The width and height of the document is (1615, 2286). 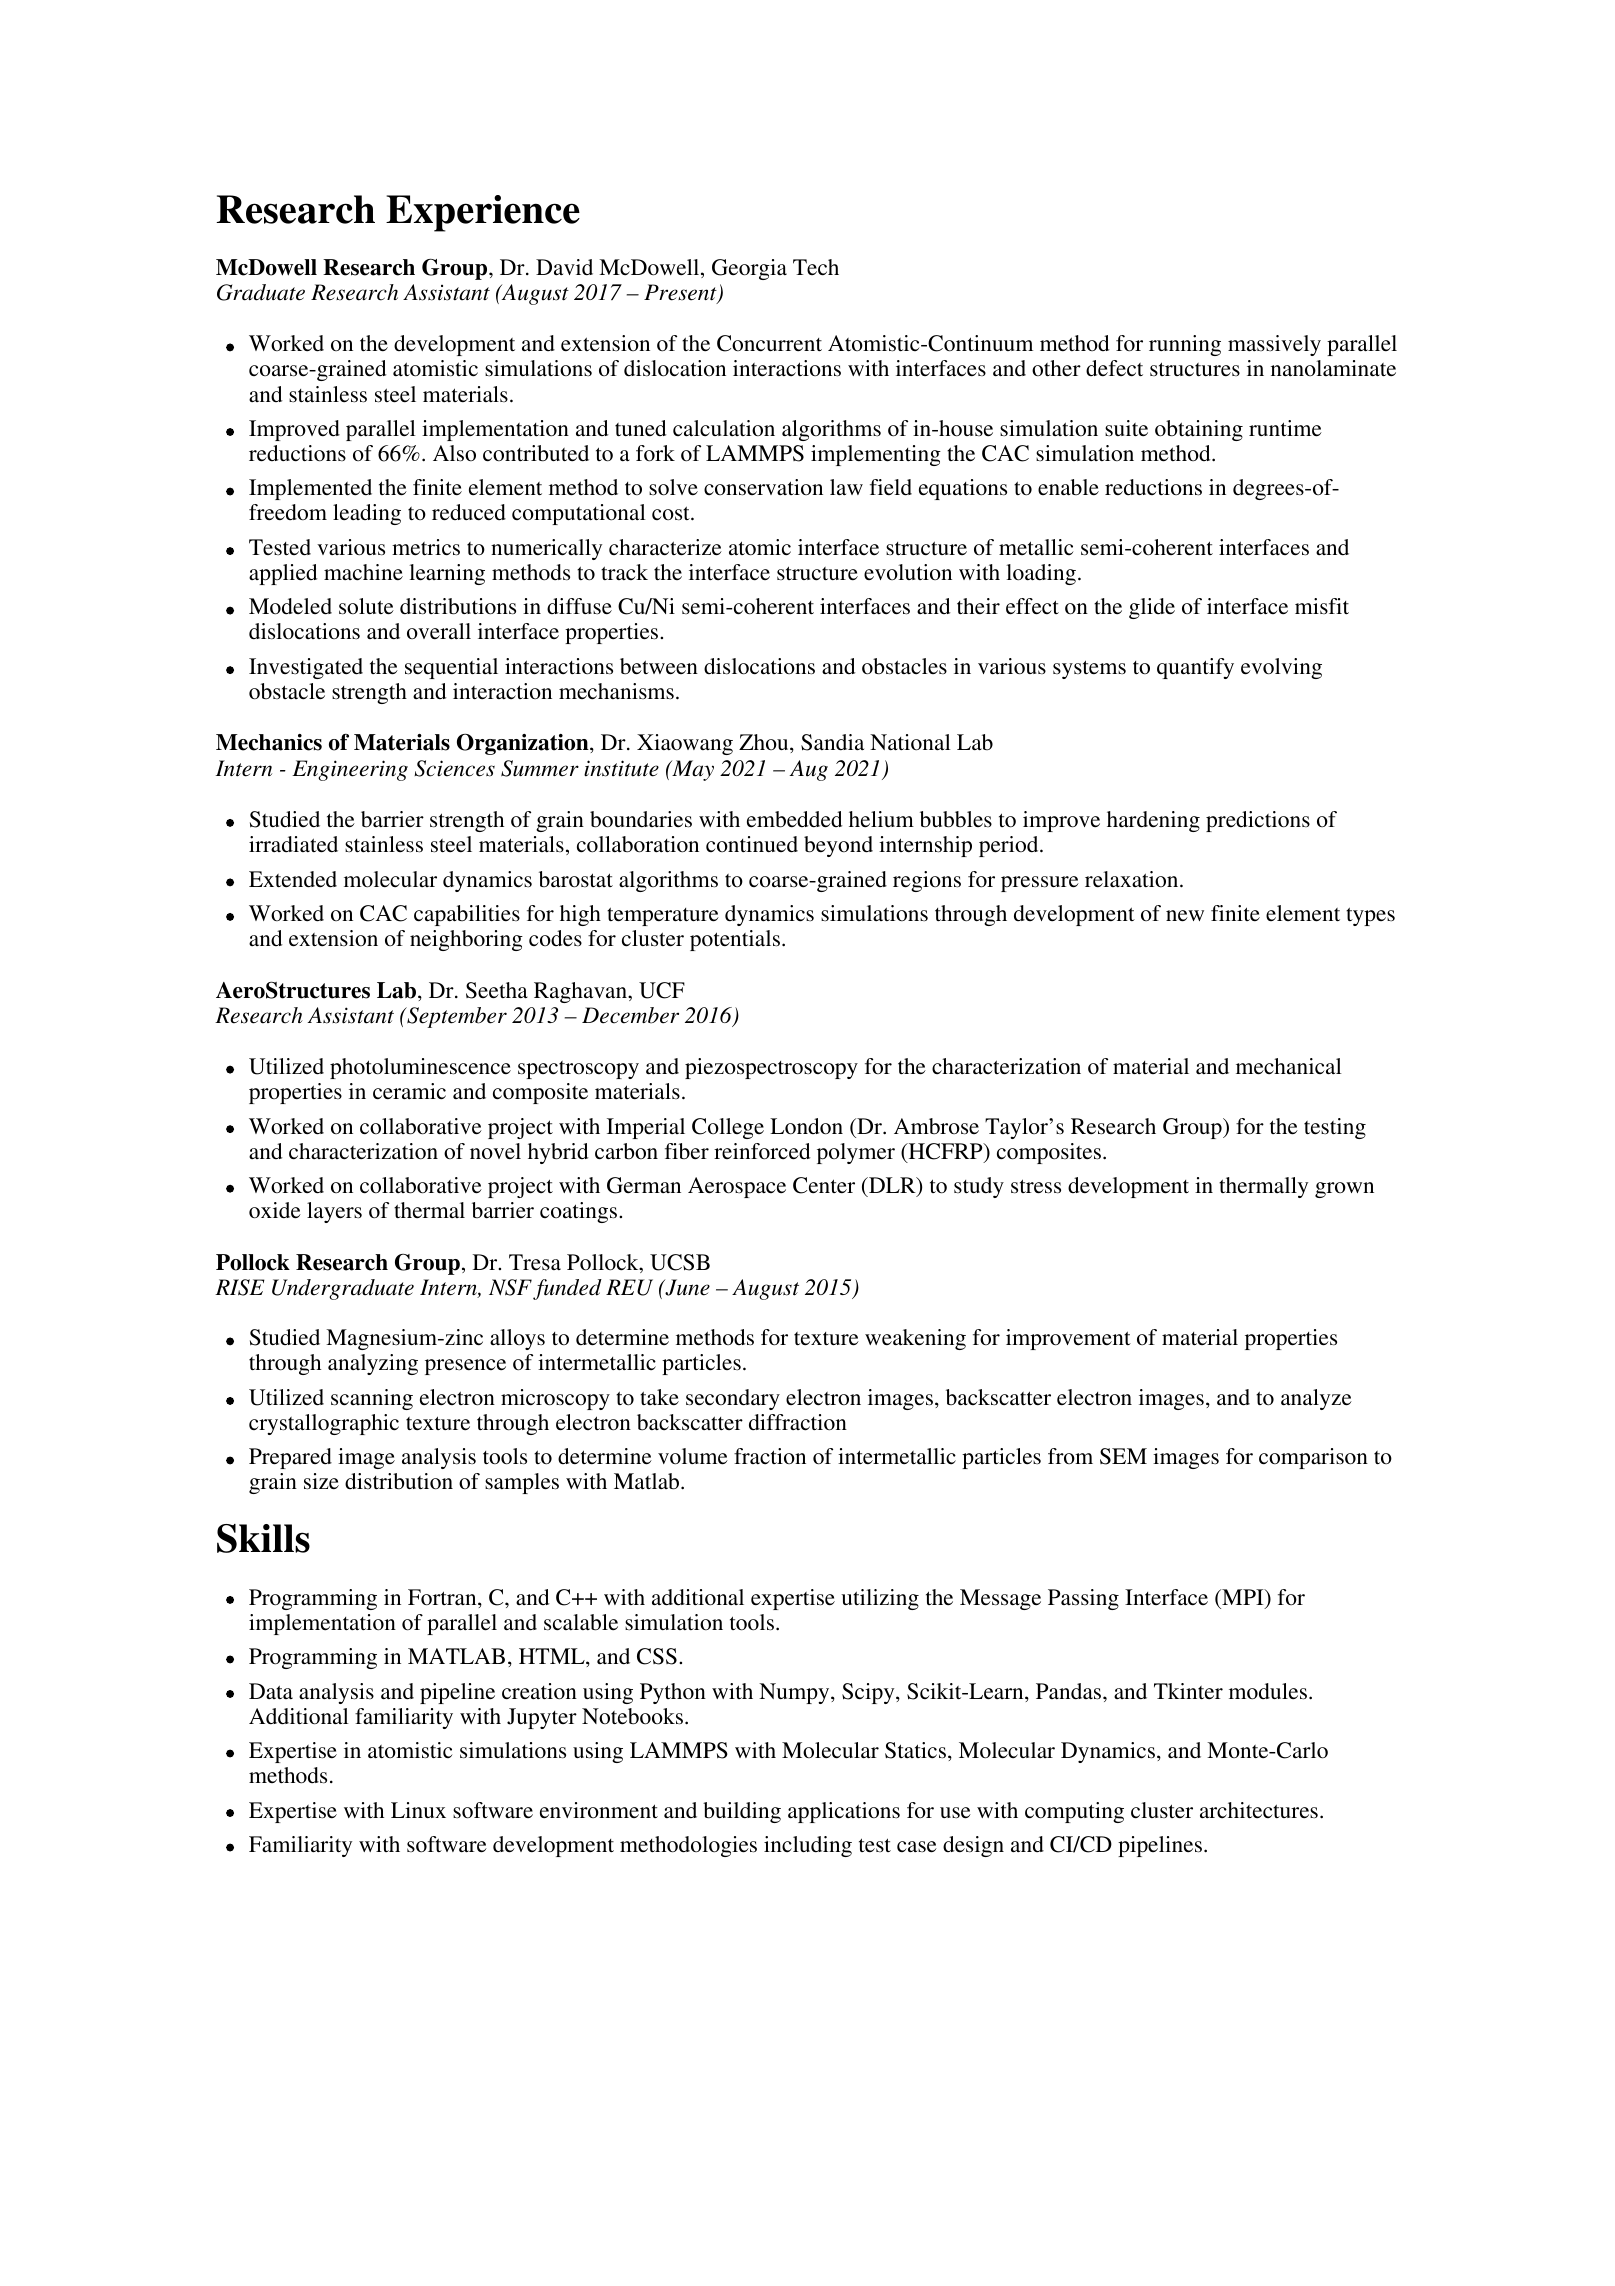 I want to click on Sandia, so click(x=832, y=742).
